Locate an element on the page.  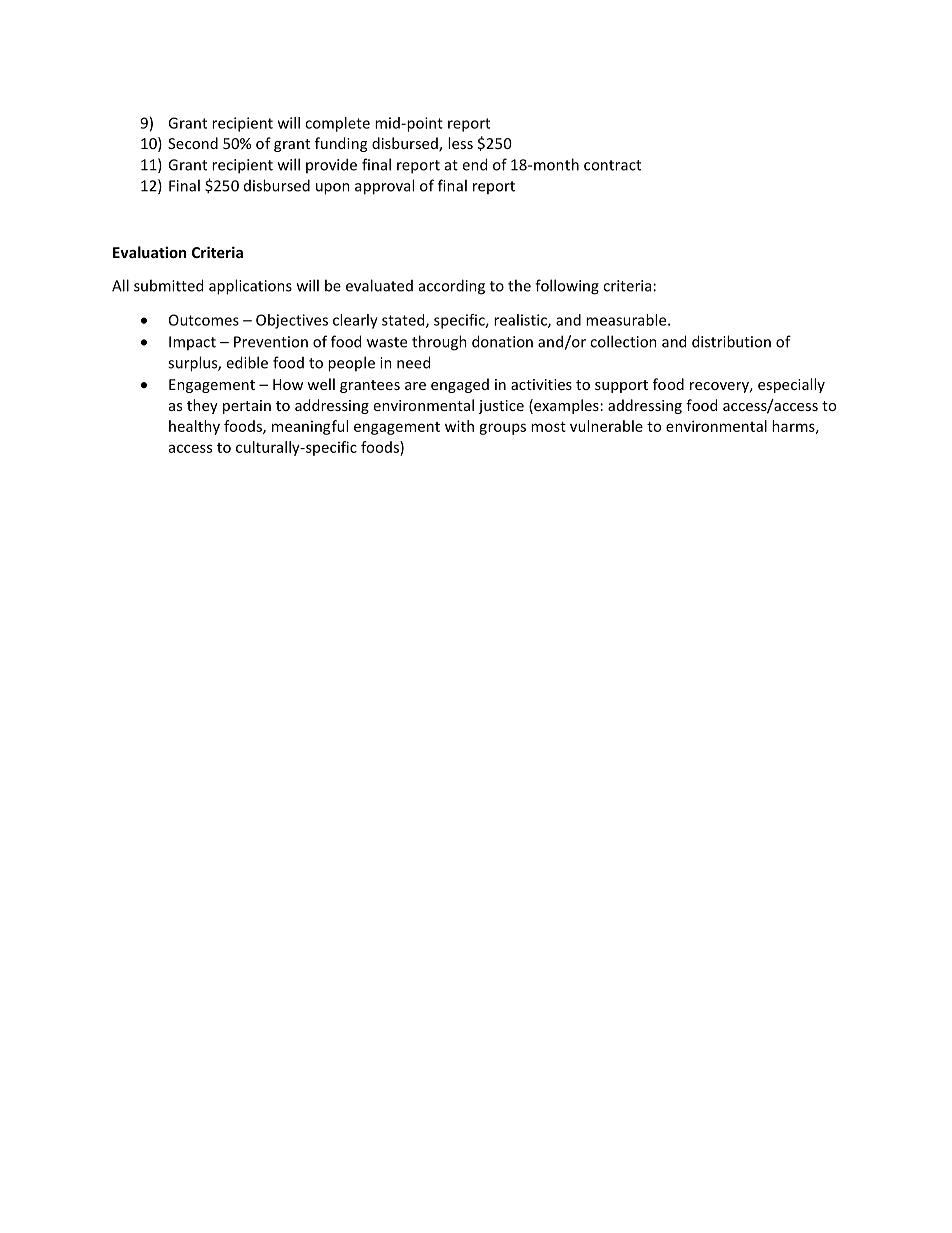
Outcomes is located at coordinates (204, 320).
